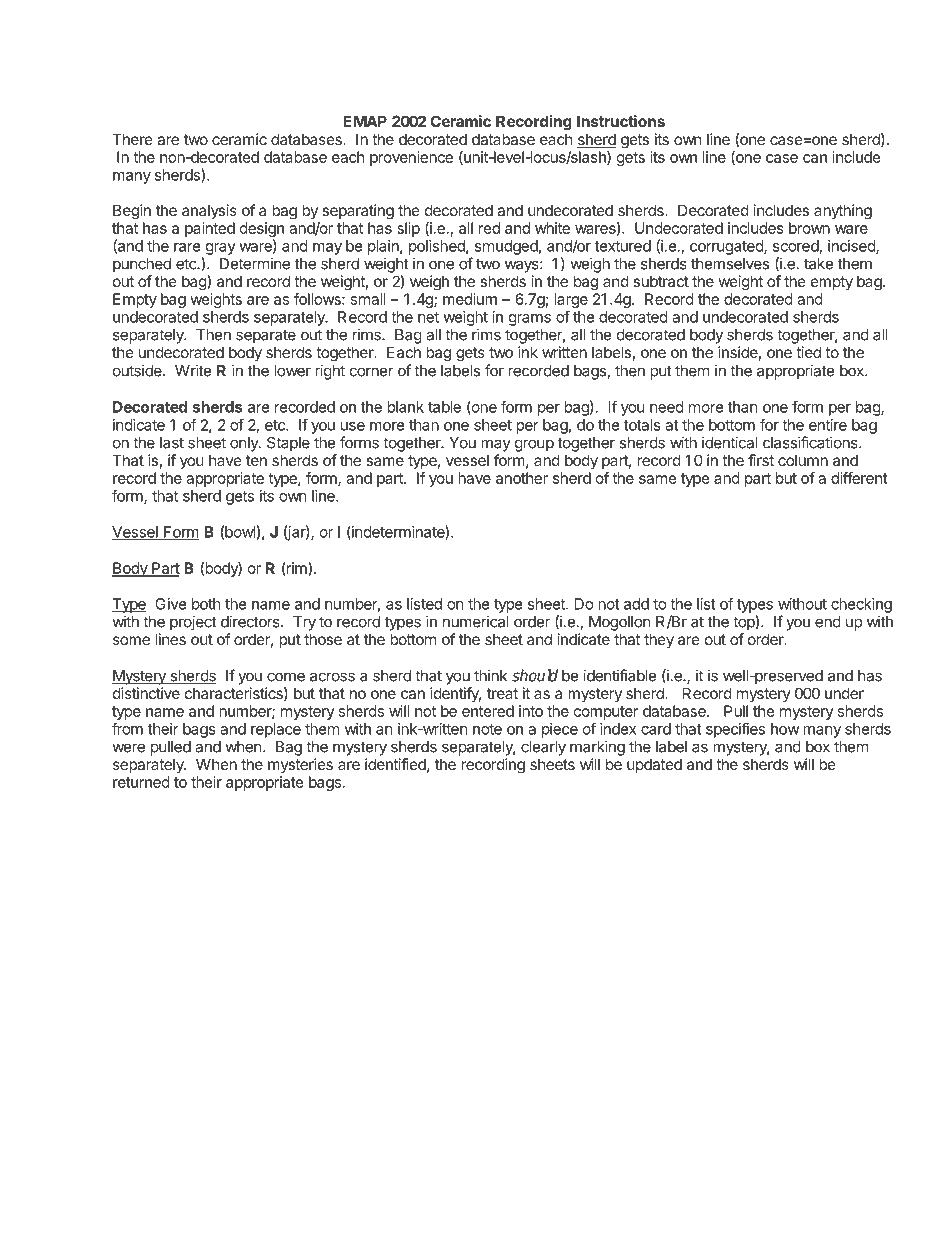 The width and height of the screenshot is (952, 1233). I want to click on mysteries, so click(300, 765).
